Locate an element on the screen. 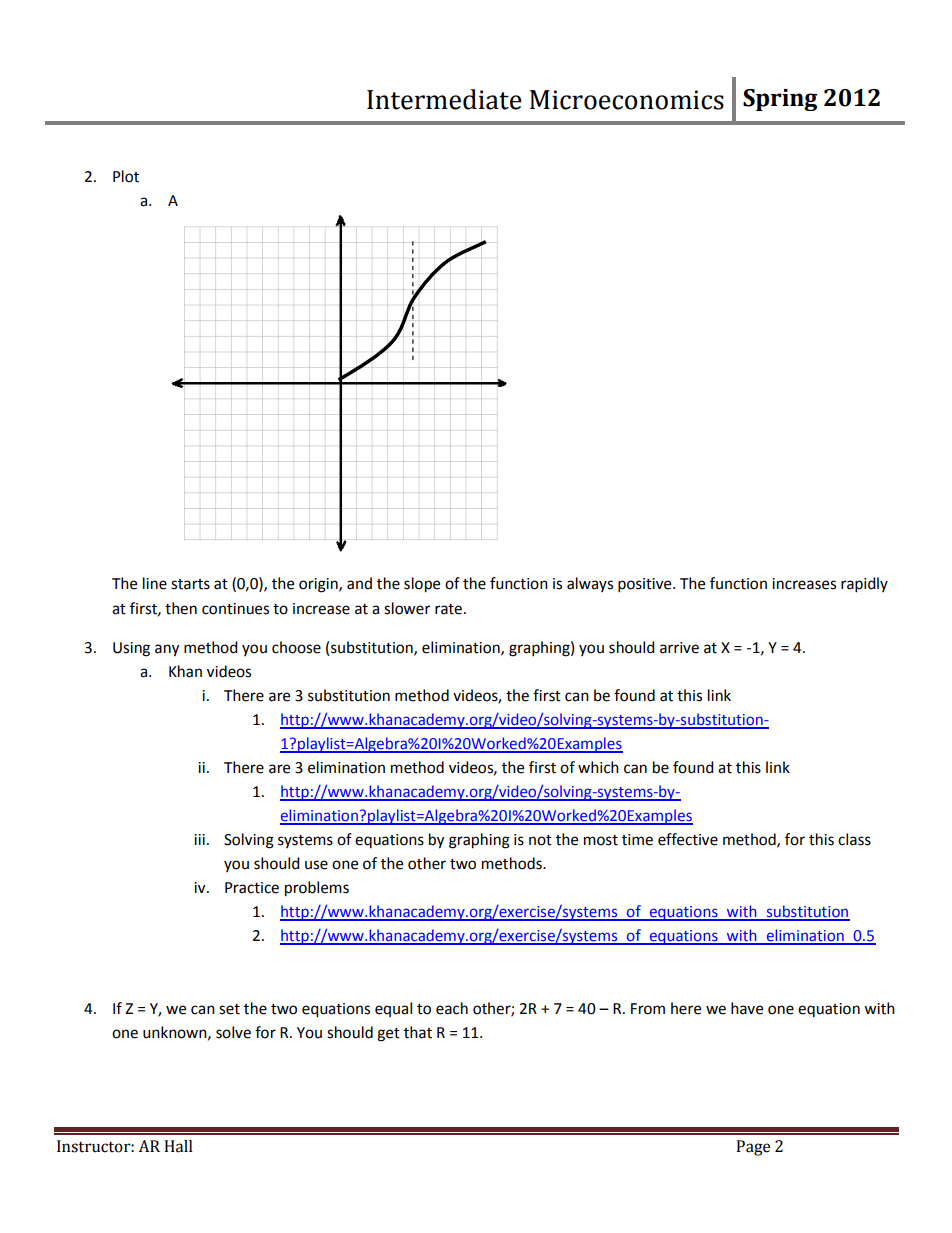  Plot is located at coordinates (126, 176).
